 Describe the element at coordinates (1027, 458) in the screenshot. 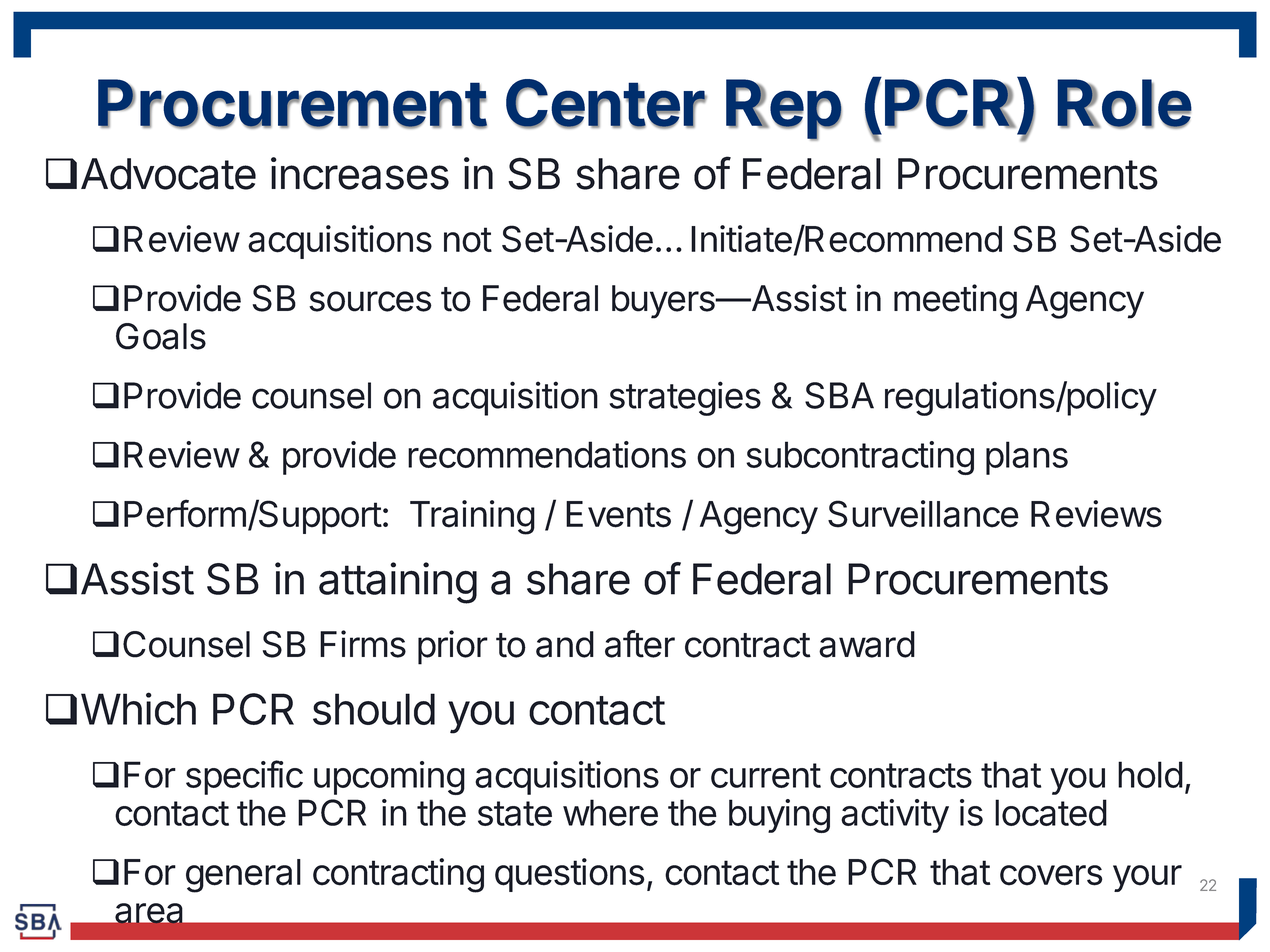

I see `plans` at that location.
